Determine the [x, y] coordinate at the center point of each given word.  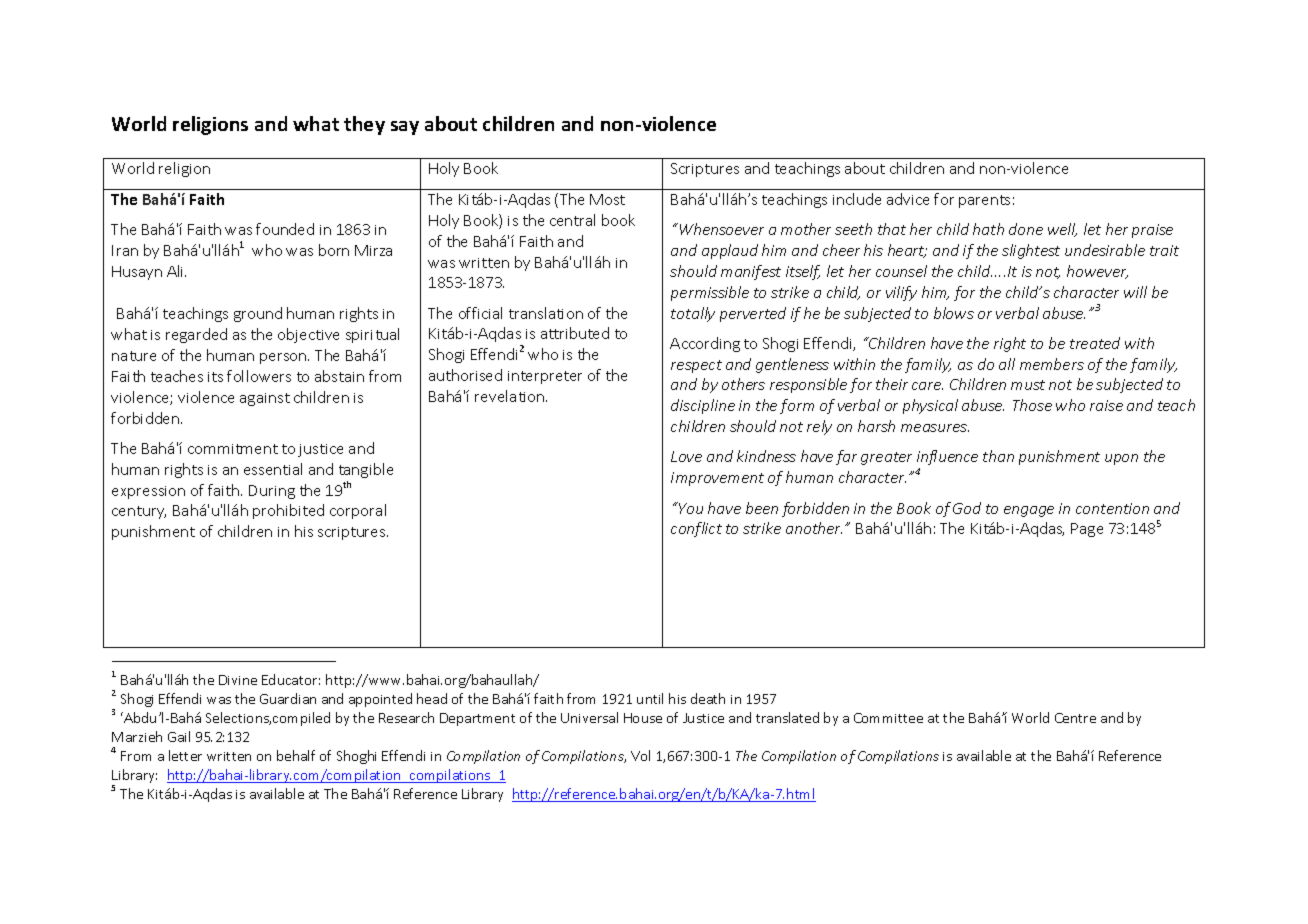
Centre [1075, 718]
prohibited [288, 511]
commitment [233, 449]
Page [1087, 530]
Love [686, 456]
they [364, 125]
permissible [710, 293]
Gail [179, 736]
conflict [696, 529]
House [643, 718]
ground [258, 314]
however [1097, 272]
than [998, 456]
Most [607, 199]
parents [984, 201]
